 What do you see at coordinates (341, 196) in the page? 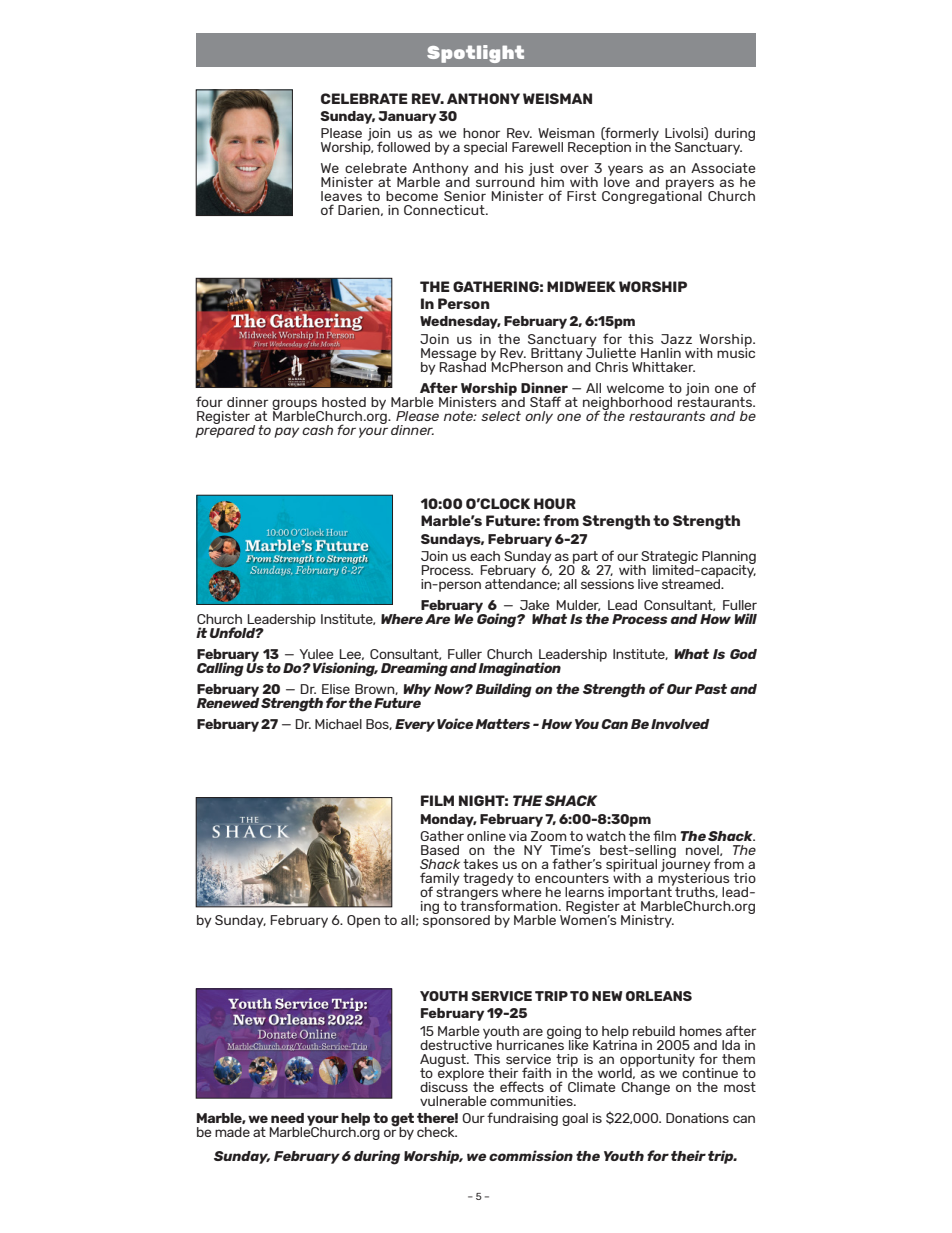
I see `leaves` at bounding box center [341, 196].
